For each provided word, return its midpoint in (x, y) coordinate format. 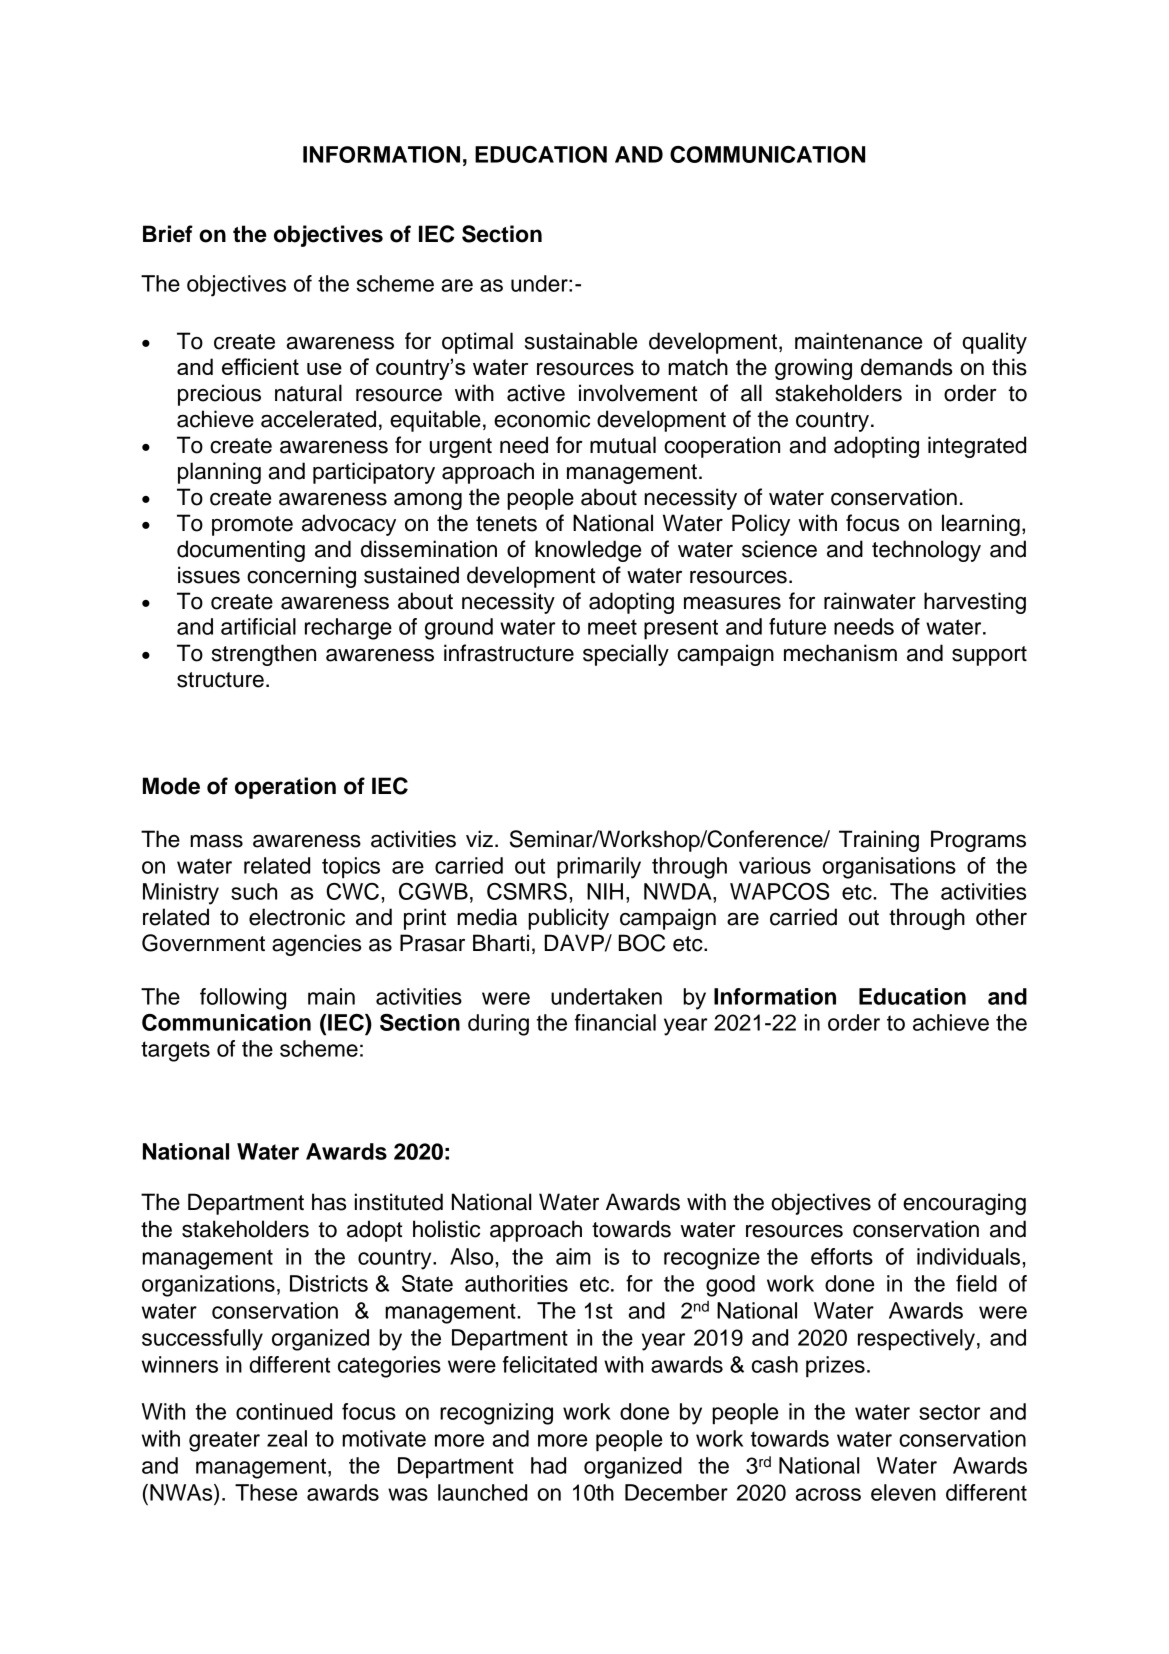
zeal (287, 1438)
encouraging (964, 1204)
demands (906, 367)
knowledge (588, 551)
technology (926, 551)
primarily (599, 868)
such (254, 891)
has (329, 1202)
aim (573, 1256)
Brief (168, 234)
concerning (301, 577)
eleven (903, 1492)
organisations (889, 868)
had (548, 1465)
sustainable (581, 341)
